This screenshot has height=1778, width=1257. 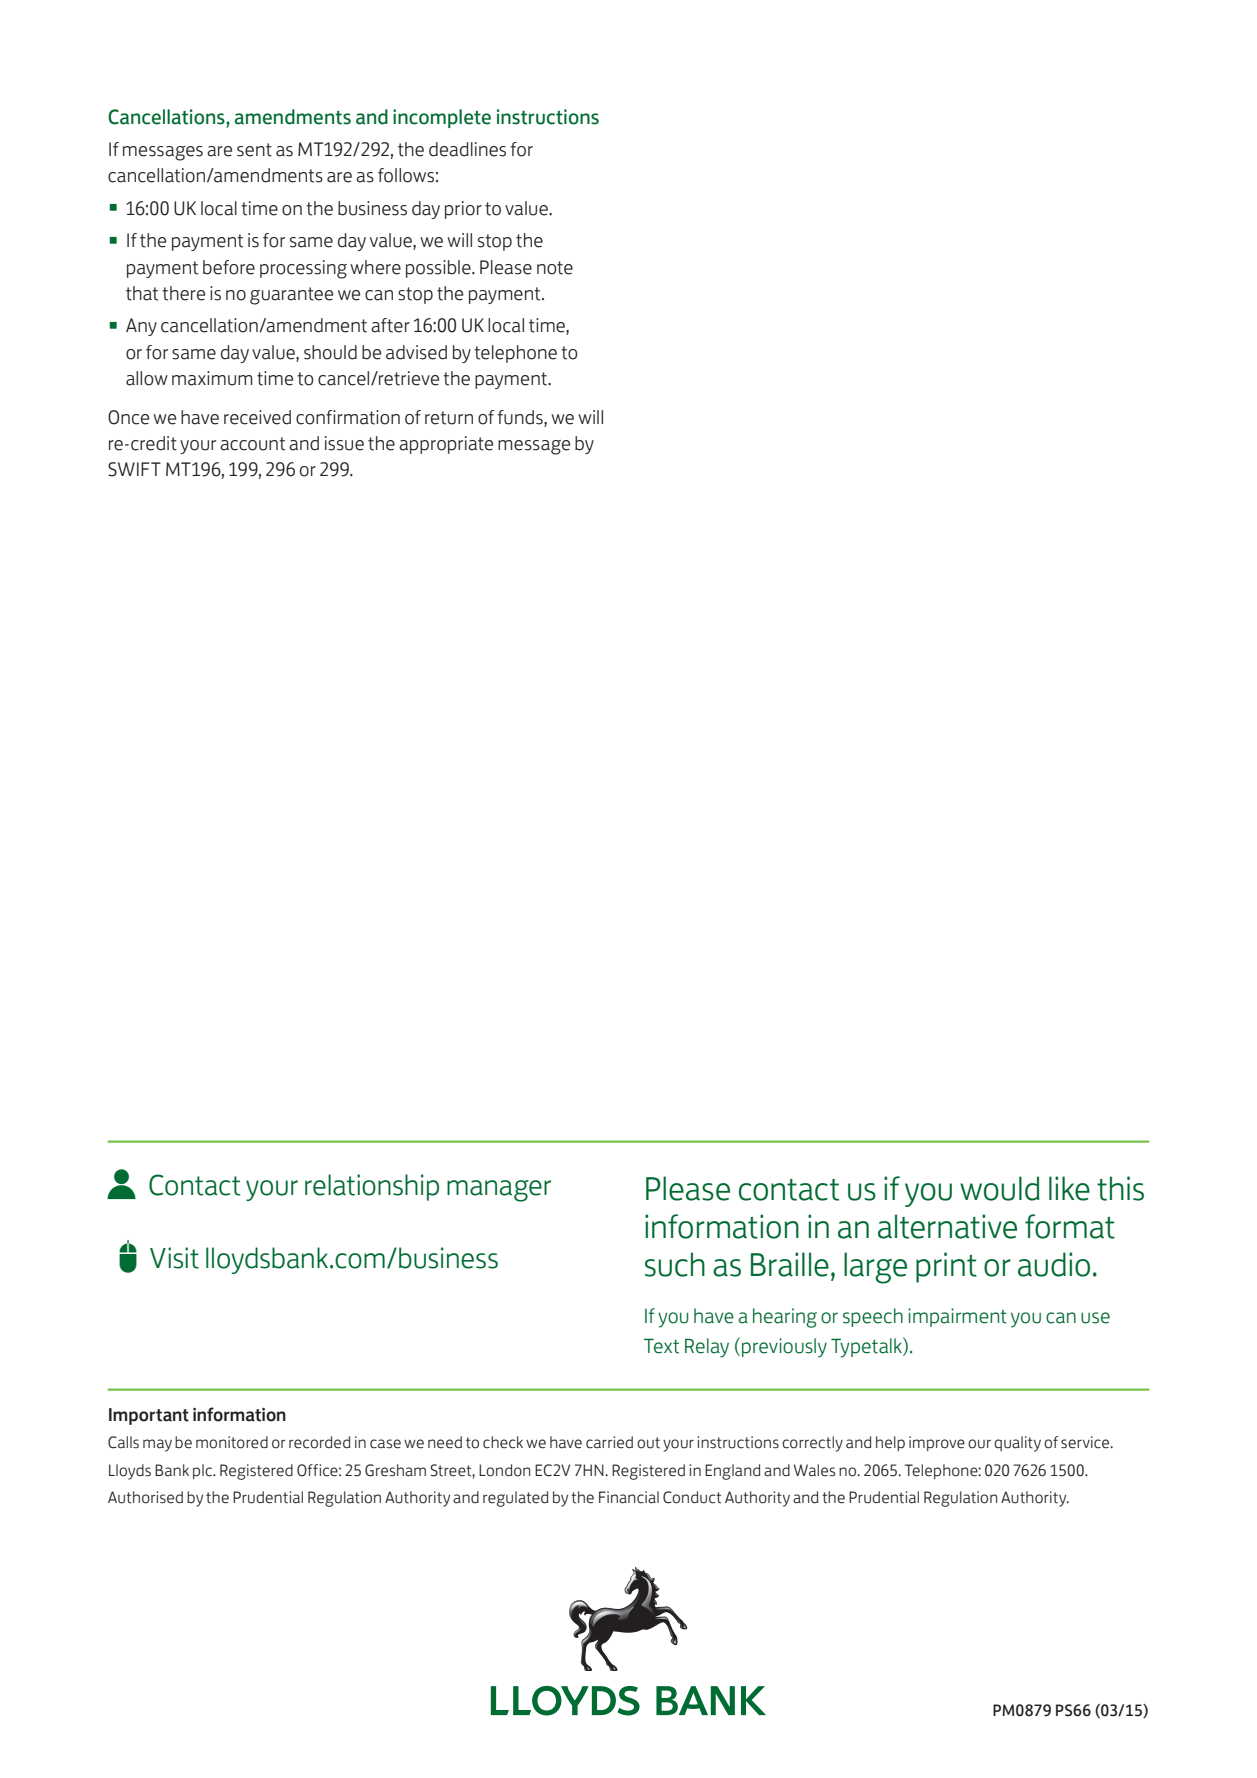 I want to click on sent, so click(x=254, y=150).
